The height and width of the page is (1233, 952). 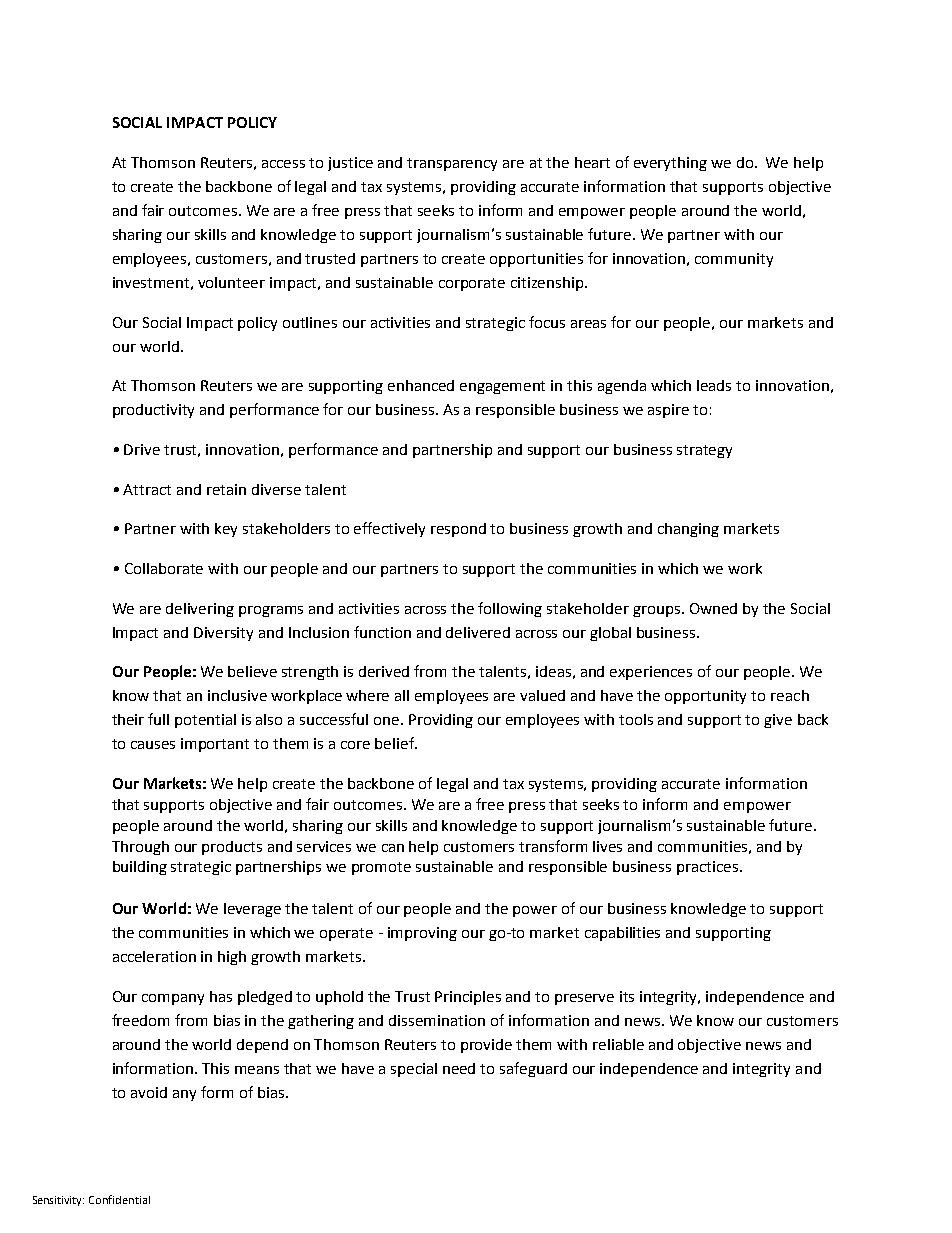 What do you see at coordinates (452, 164) in the page?
I see `transparency` at bounding box center [452, 164].
